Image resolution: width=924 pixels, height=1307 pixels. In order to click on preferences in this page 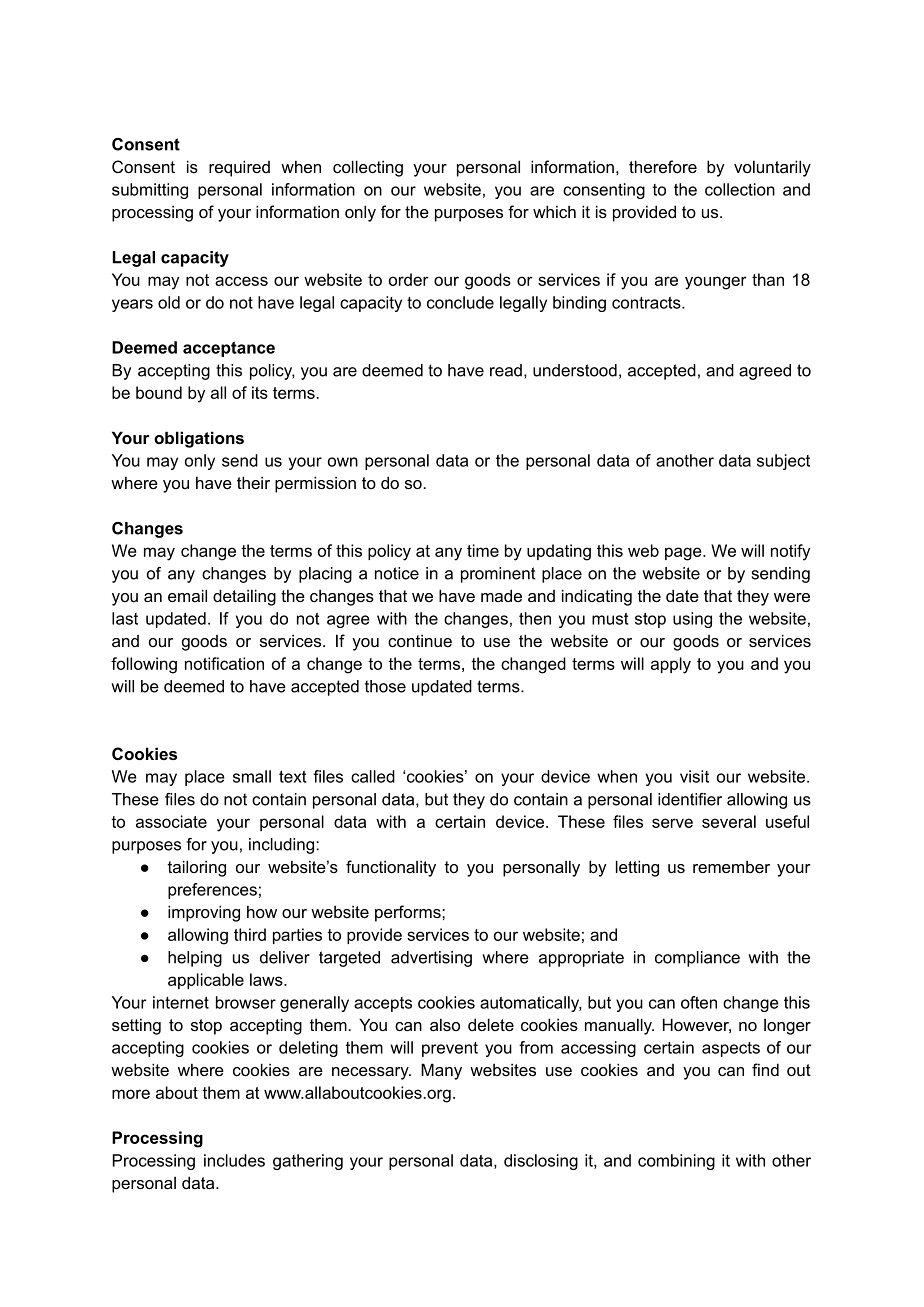, I will do `click(212, 891)`.
